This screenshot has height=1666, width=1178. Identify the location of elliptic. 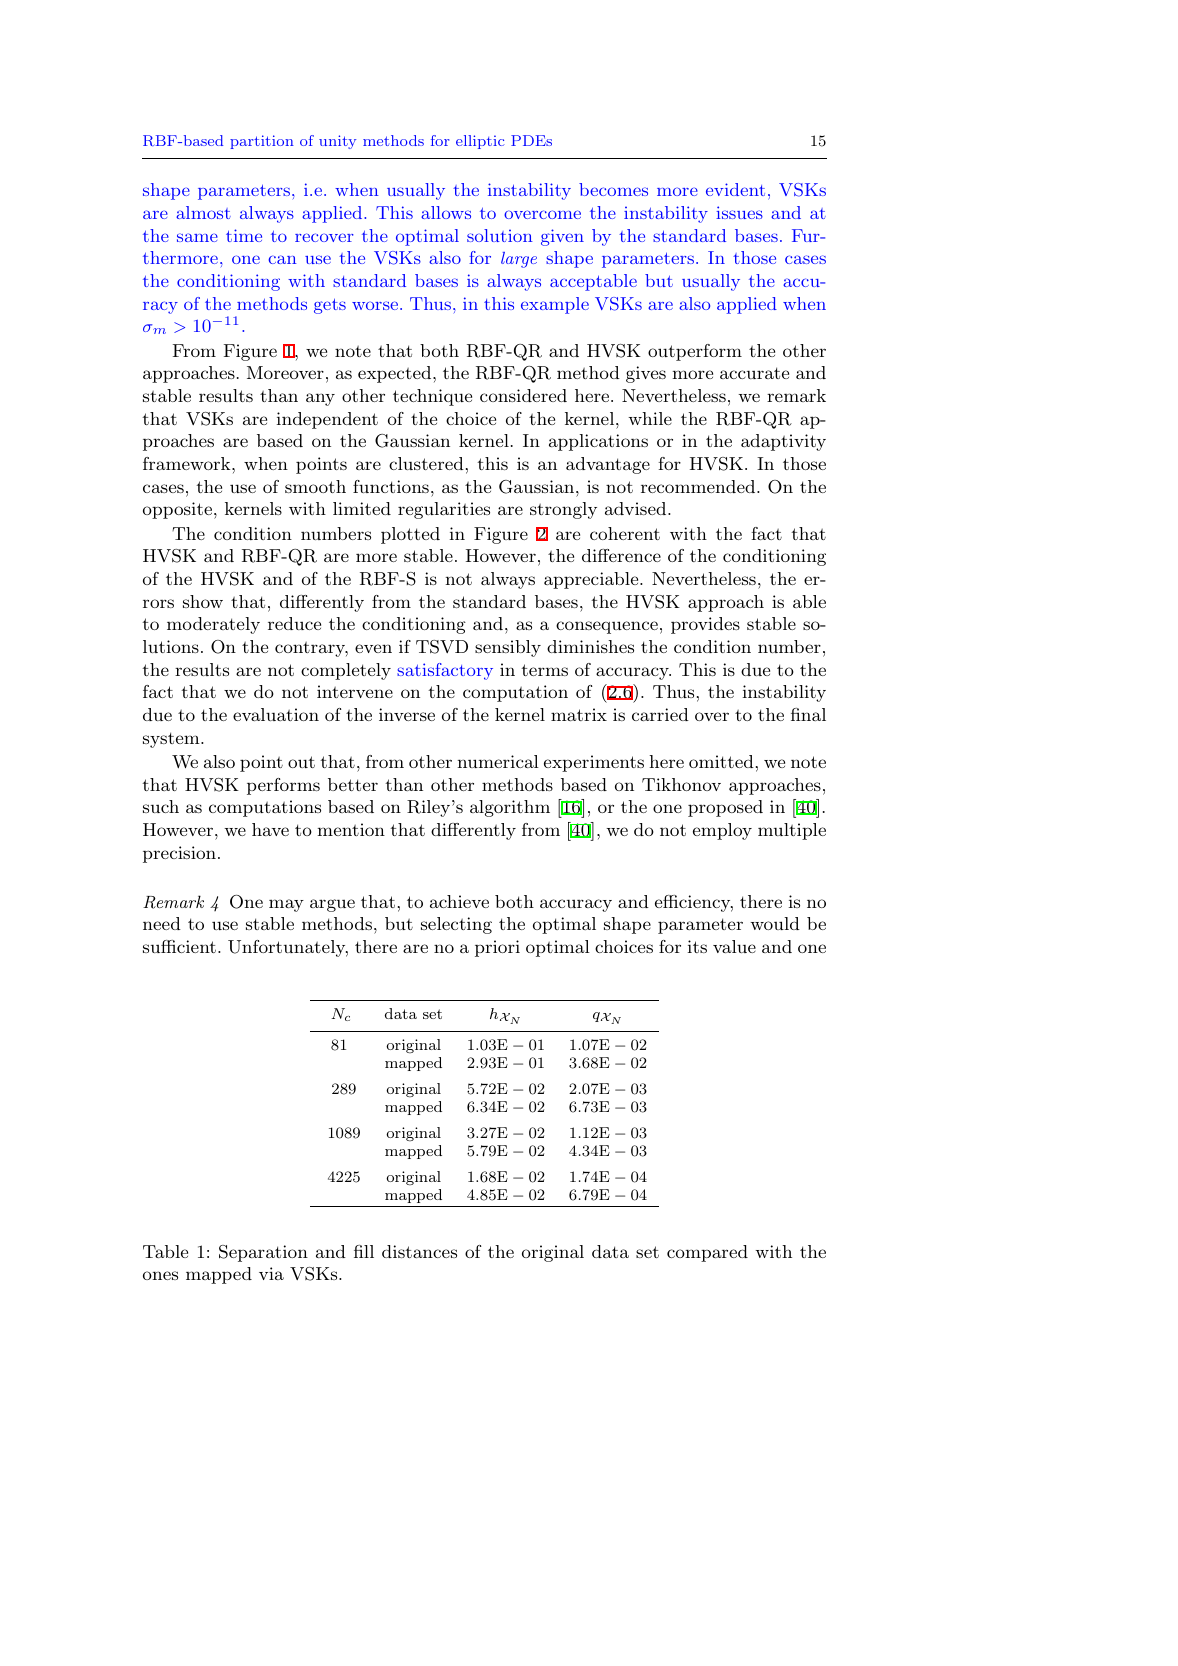
(480, 142).
